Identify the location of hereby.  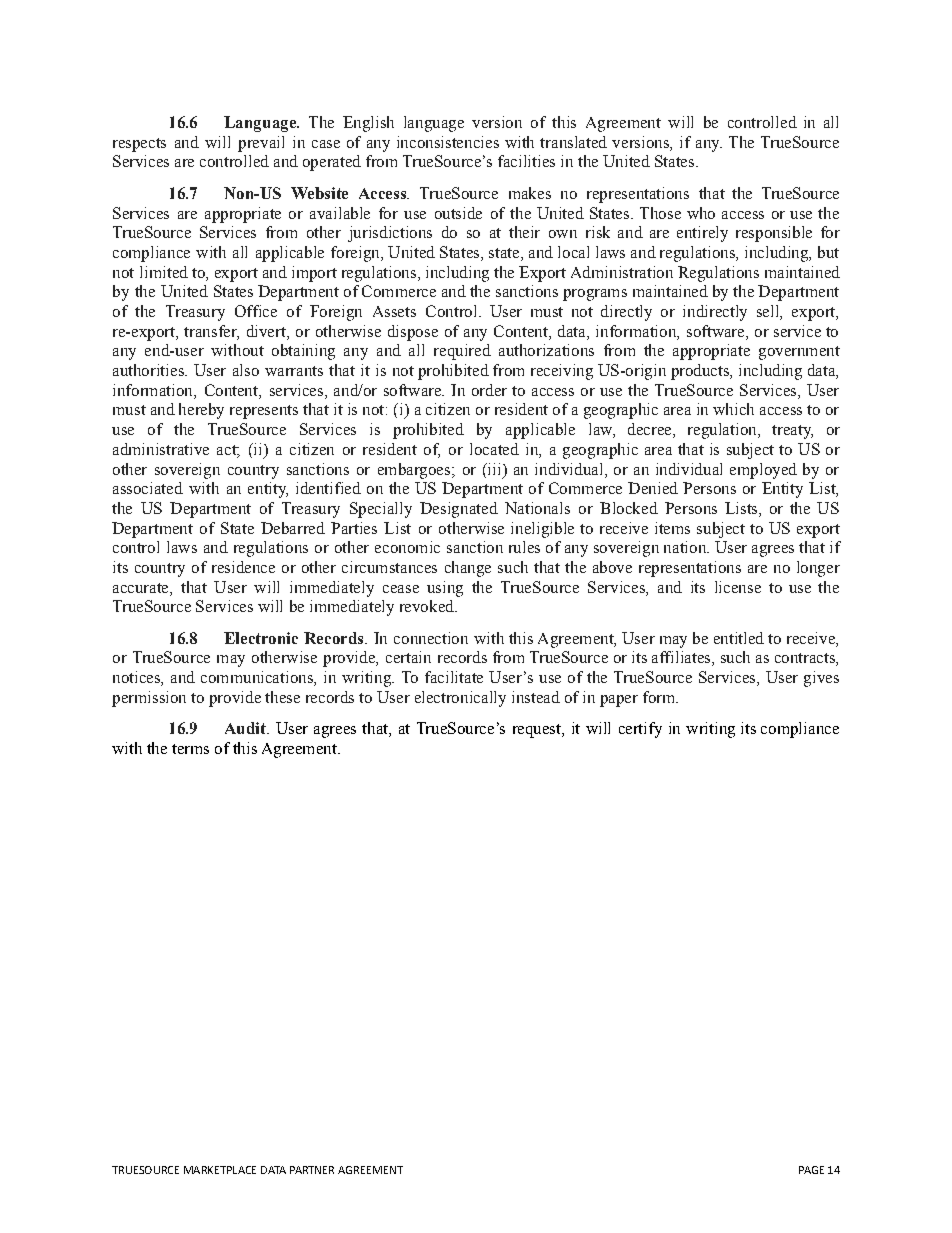
(201, 411).
